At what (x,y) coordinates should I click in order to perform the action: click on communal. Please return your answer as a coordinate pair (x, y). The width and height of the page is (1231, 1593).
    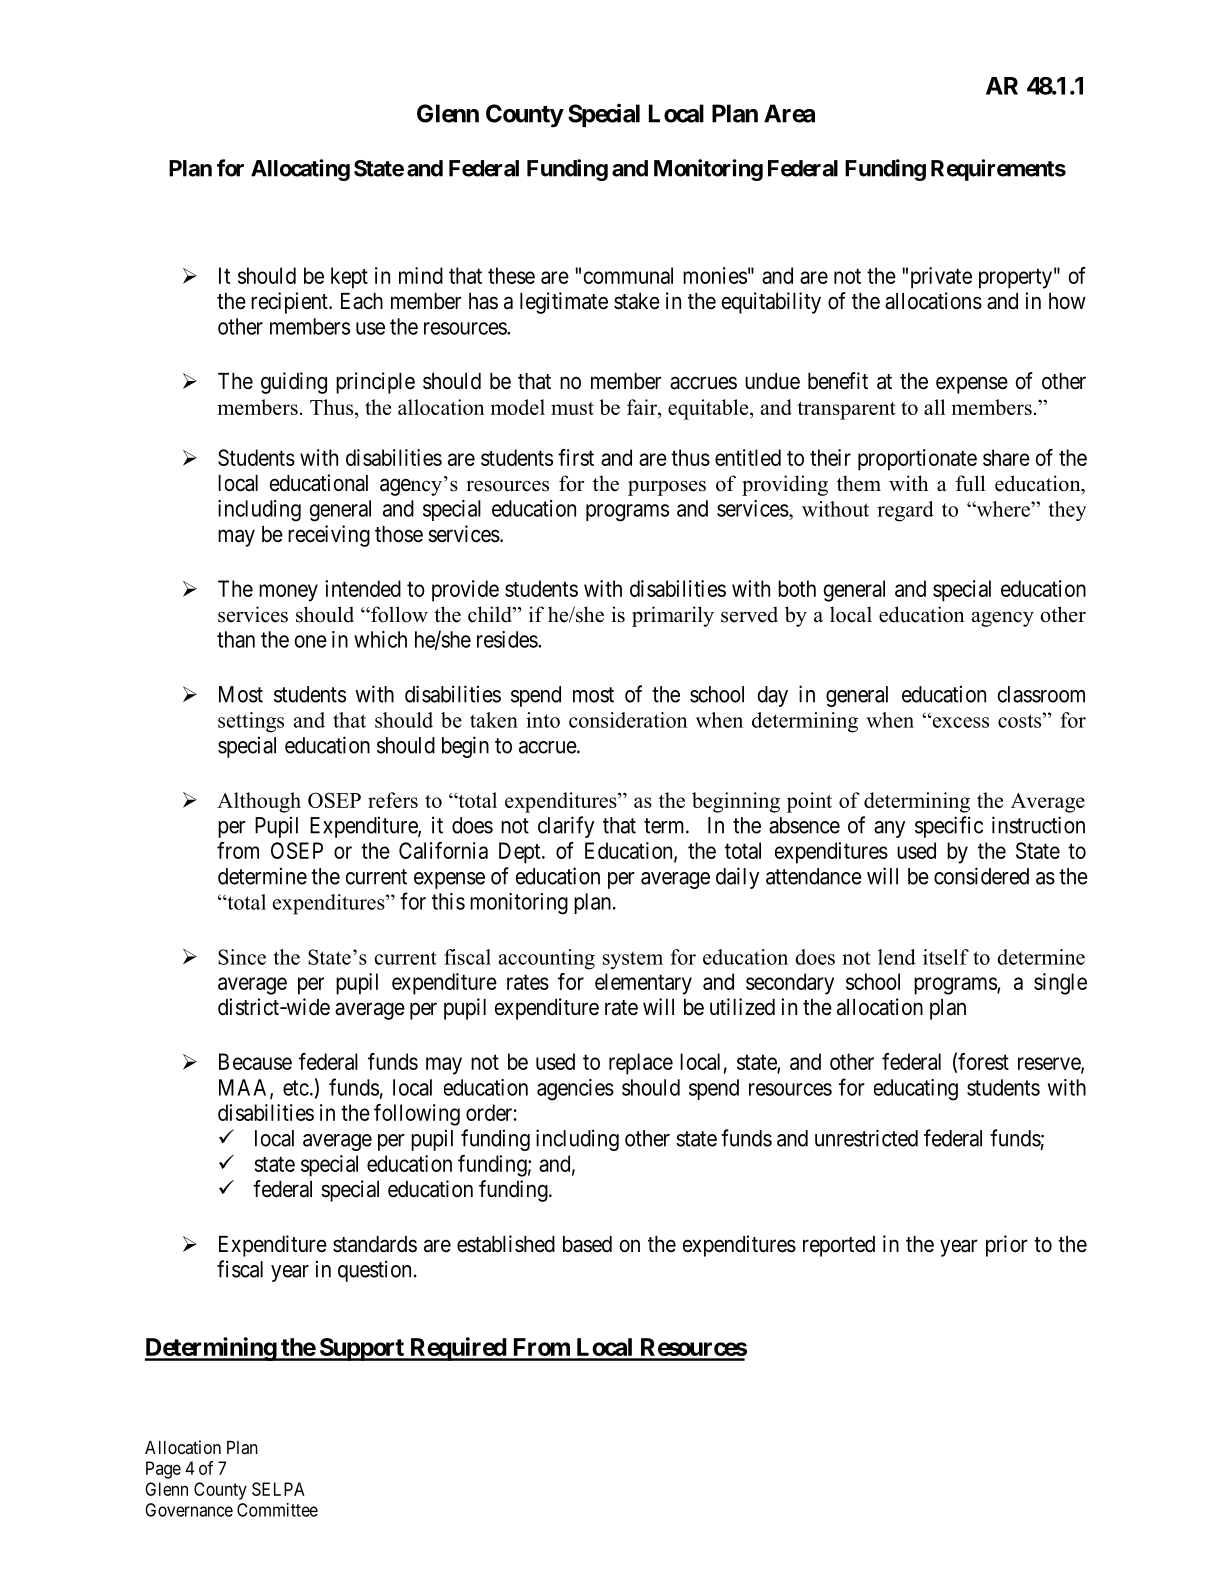
    Looking at the image, I should click on (628, 275).
